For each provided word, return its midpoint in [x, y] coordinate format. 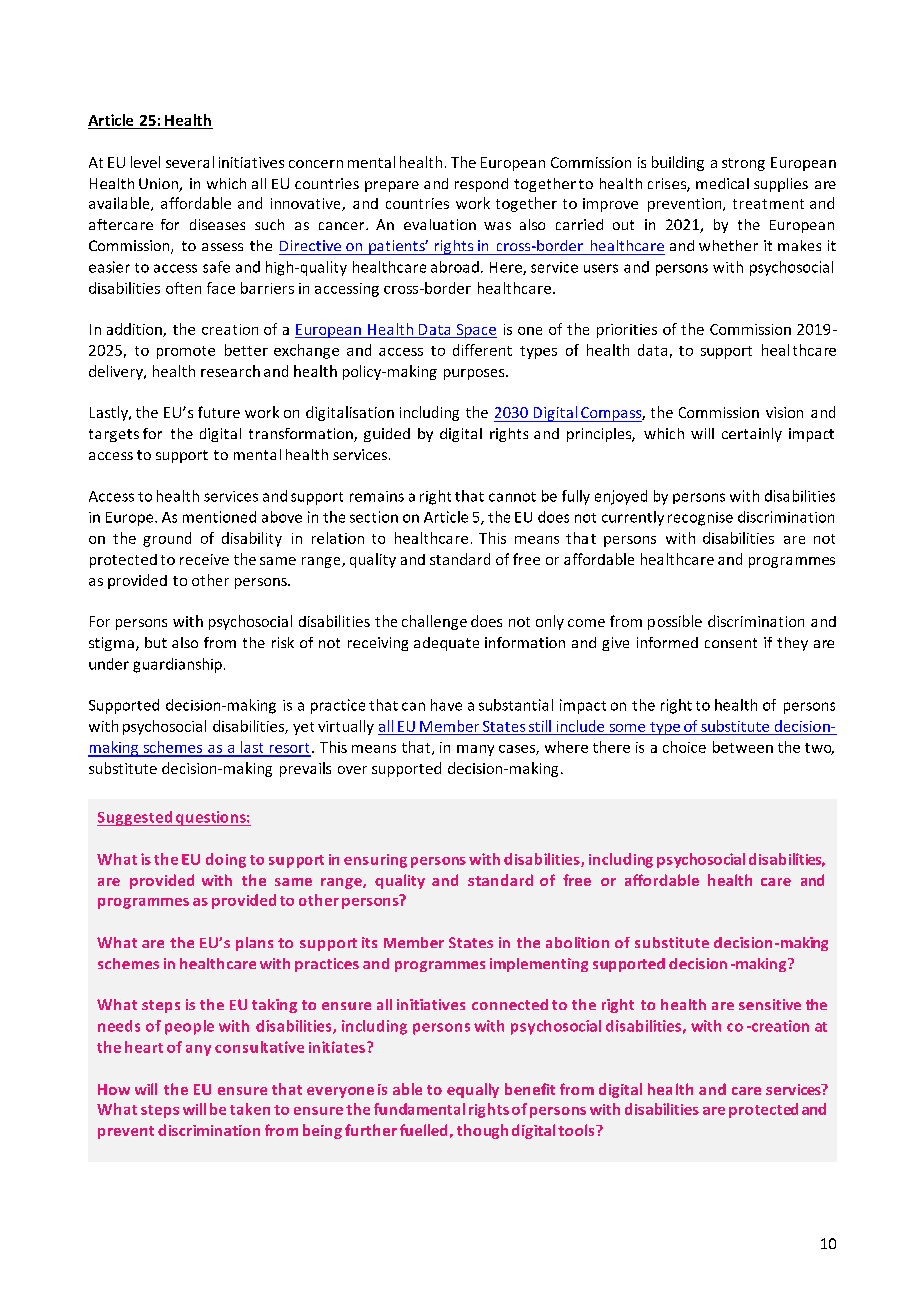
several [190, 162]
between [743, 747]
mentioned [219, 517]
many [475, 750]
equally [473, 1090]
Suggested [135, 818]
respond [481, 185]
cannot [512, 497]
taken [250, 1109]
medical [722, 183]
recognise [700, 519]
